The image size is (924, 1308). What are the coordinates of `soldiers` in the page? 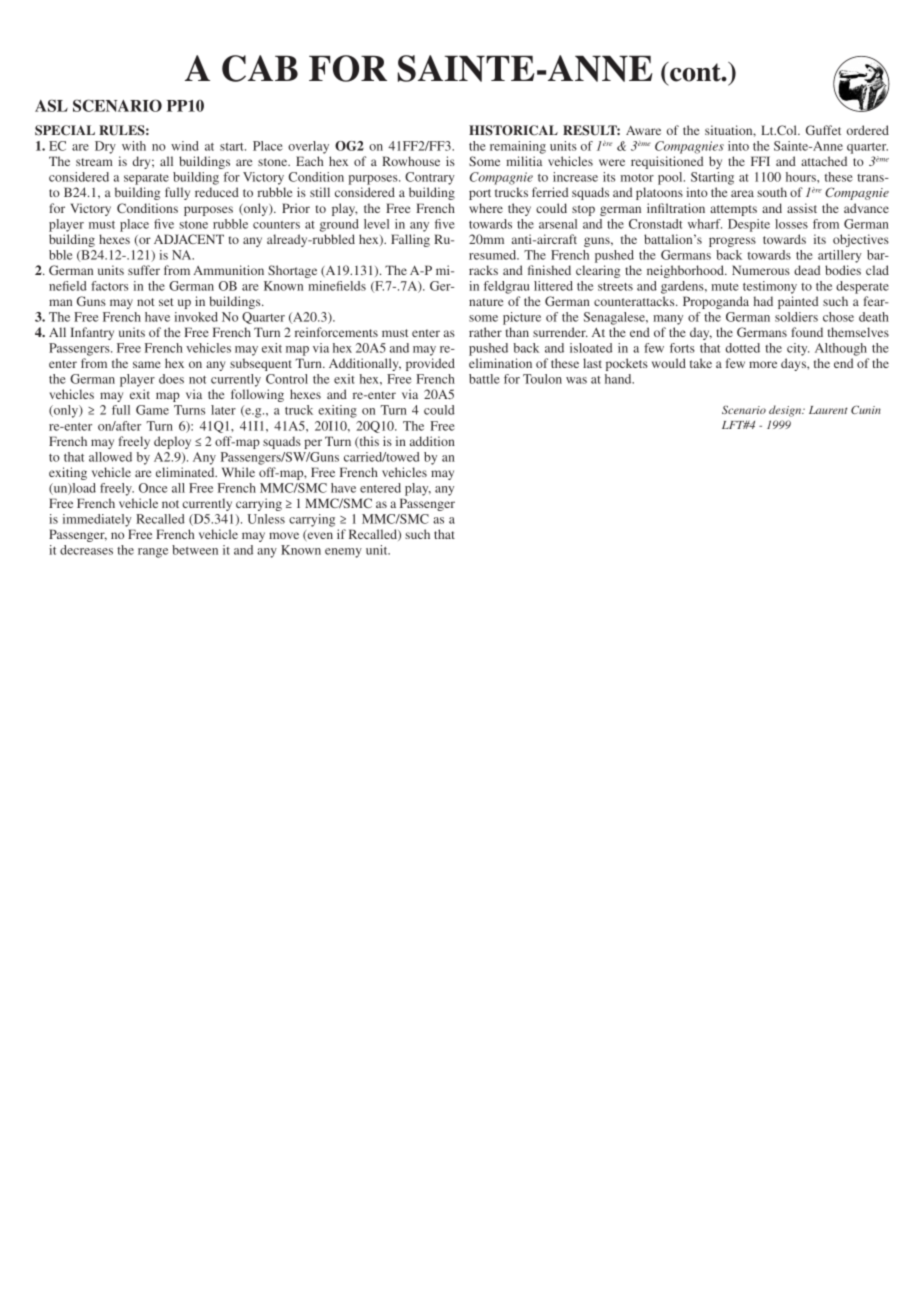 It's located at (796, 317).
